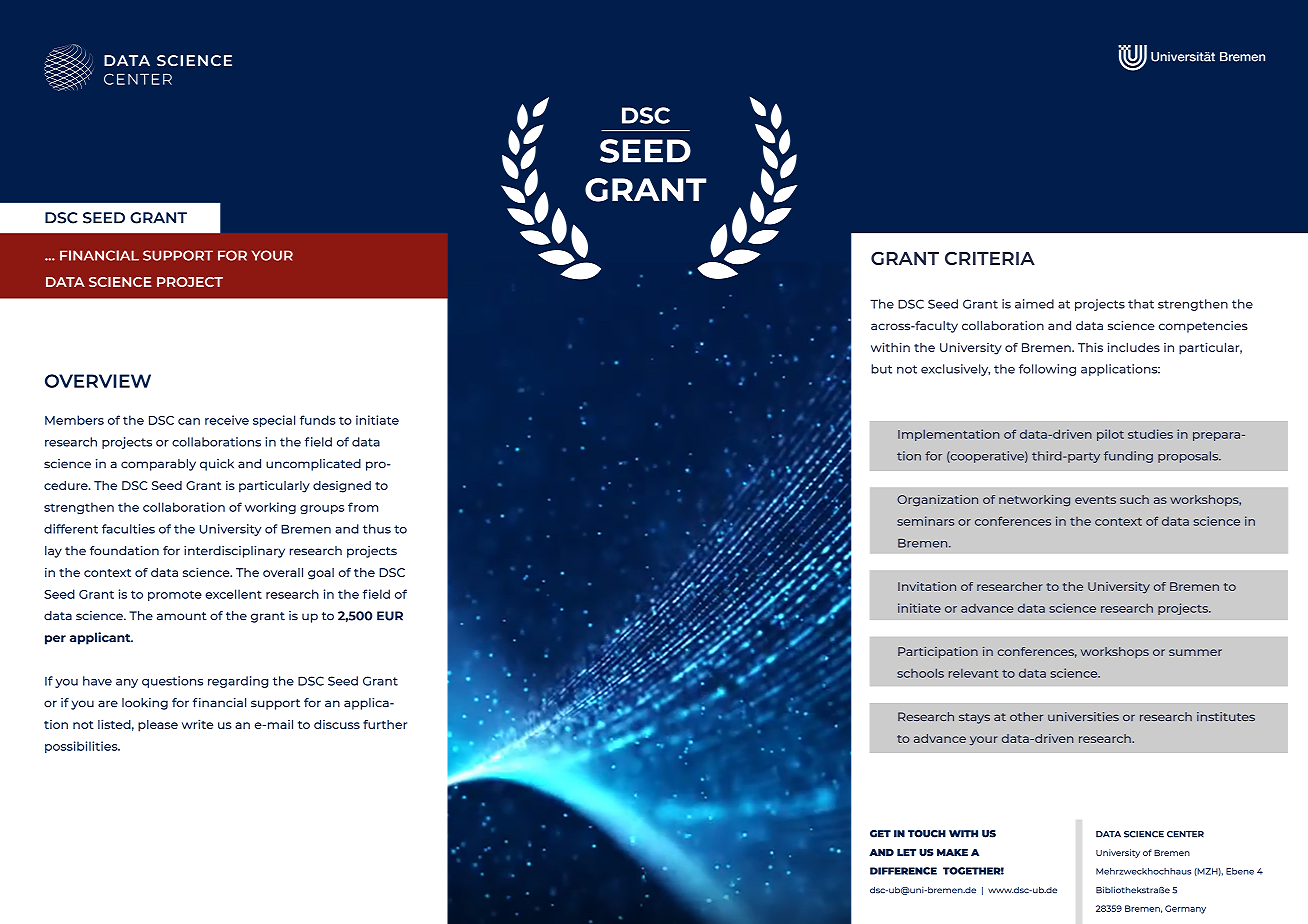 The height and width of the screenshot is (924, 1308). I want to click on promote, so click(175, 595).
